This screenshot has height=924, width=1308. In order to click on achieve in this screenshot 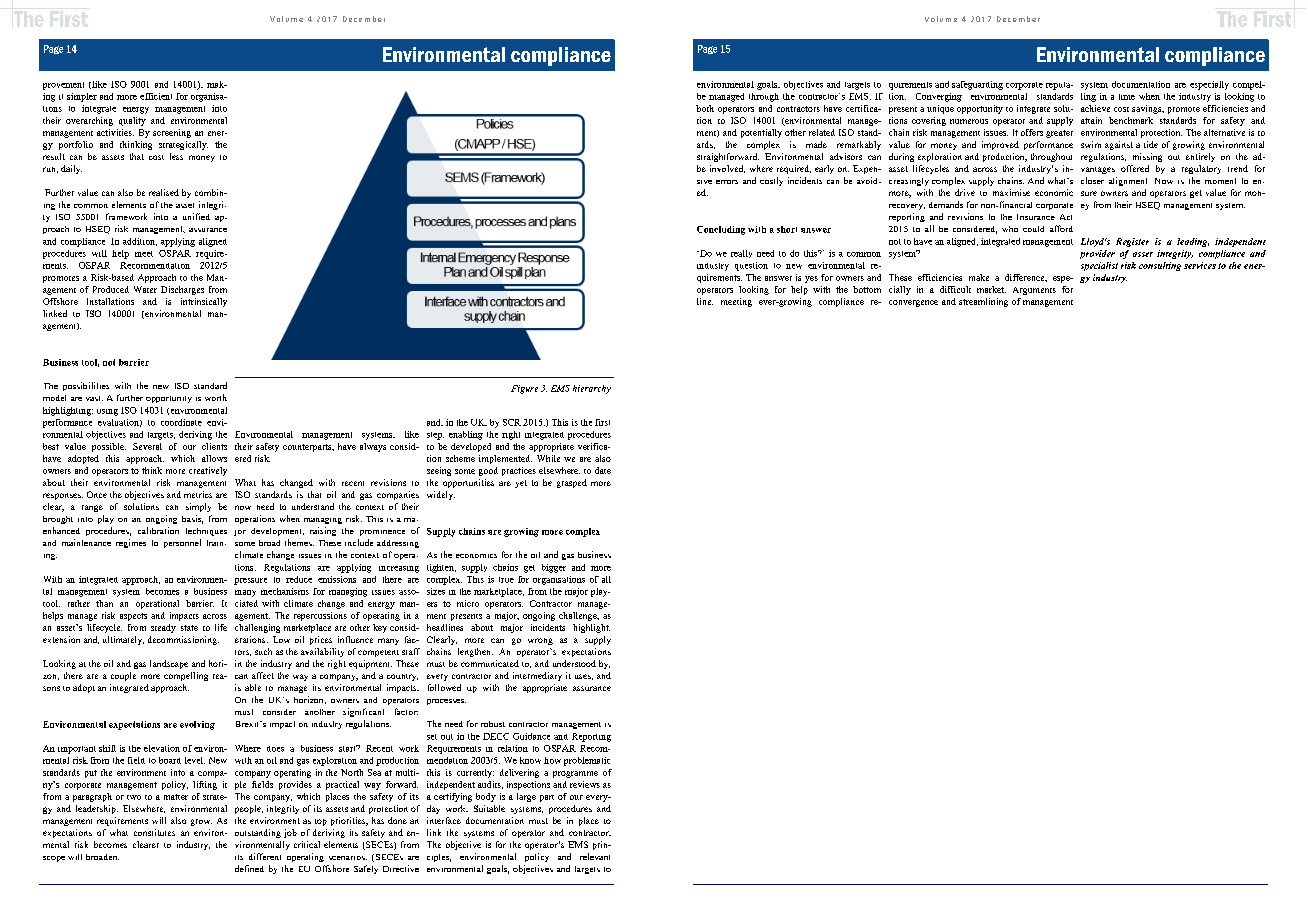, I will do `click(1095, 108)`.
